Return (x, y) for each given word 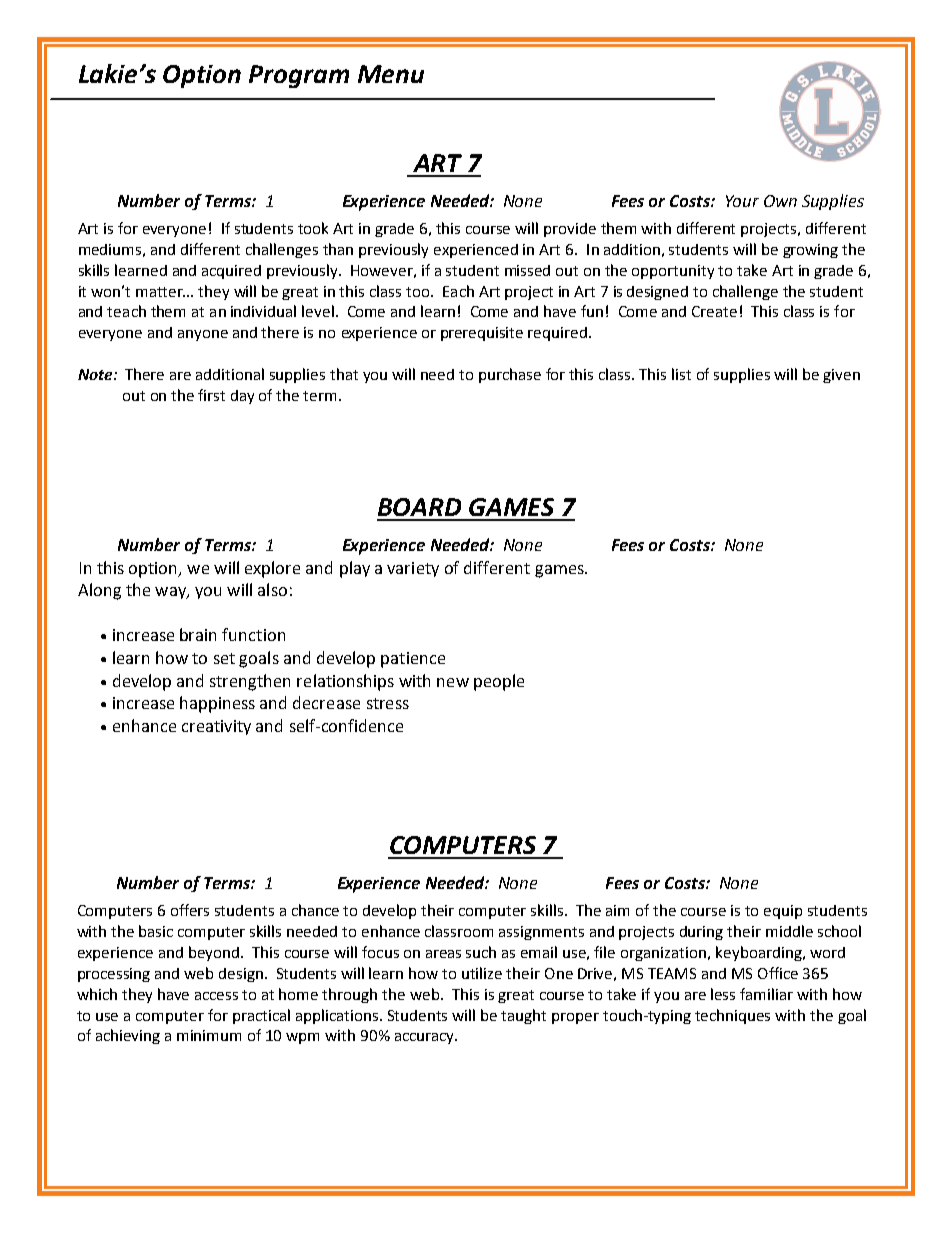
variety (413, 569)
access (216, 996)
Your (742, 201)
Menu (391, 74)
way (171, 593)
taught (523, 1016)
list (681, 374)
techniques (732, 1016)
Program (299, 76)
